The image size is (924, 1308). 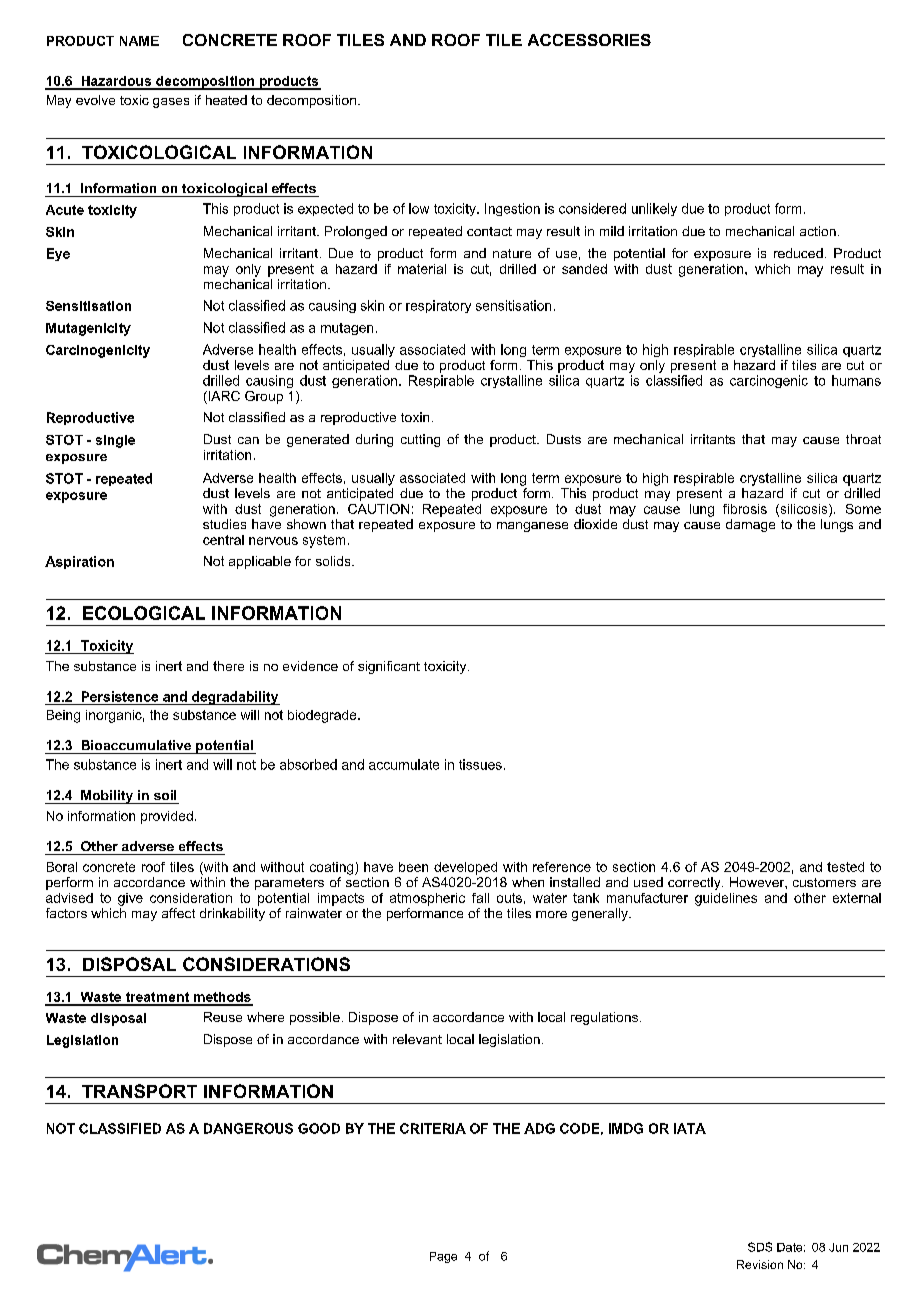 I want to click on damage, so click(x=750, y=525).
